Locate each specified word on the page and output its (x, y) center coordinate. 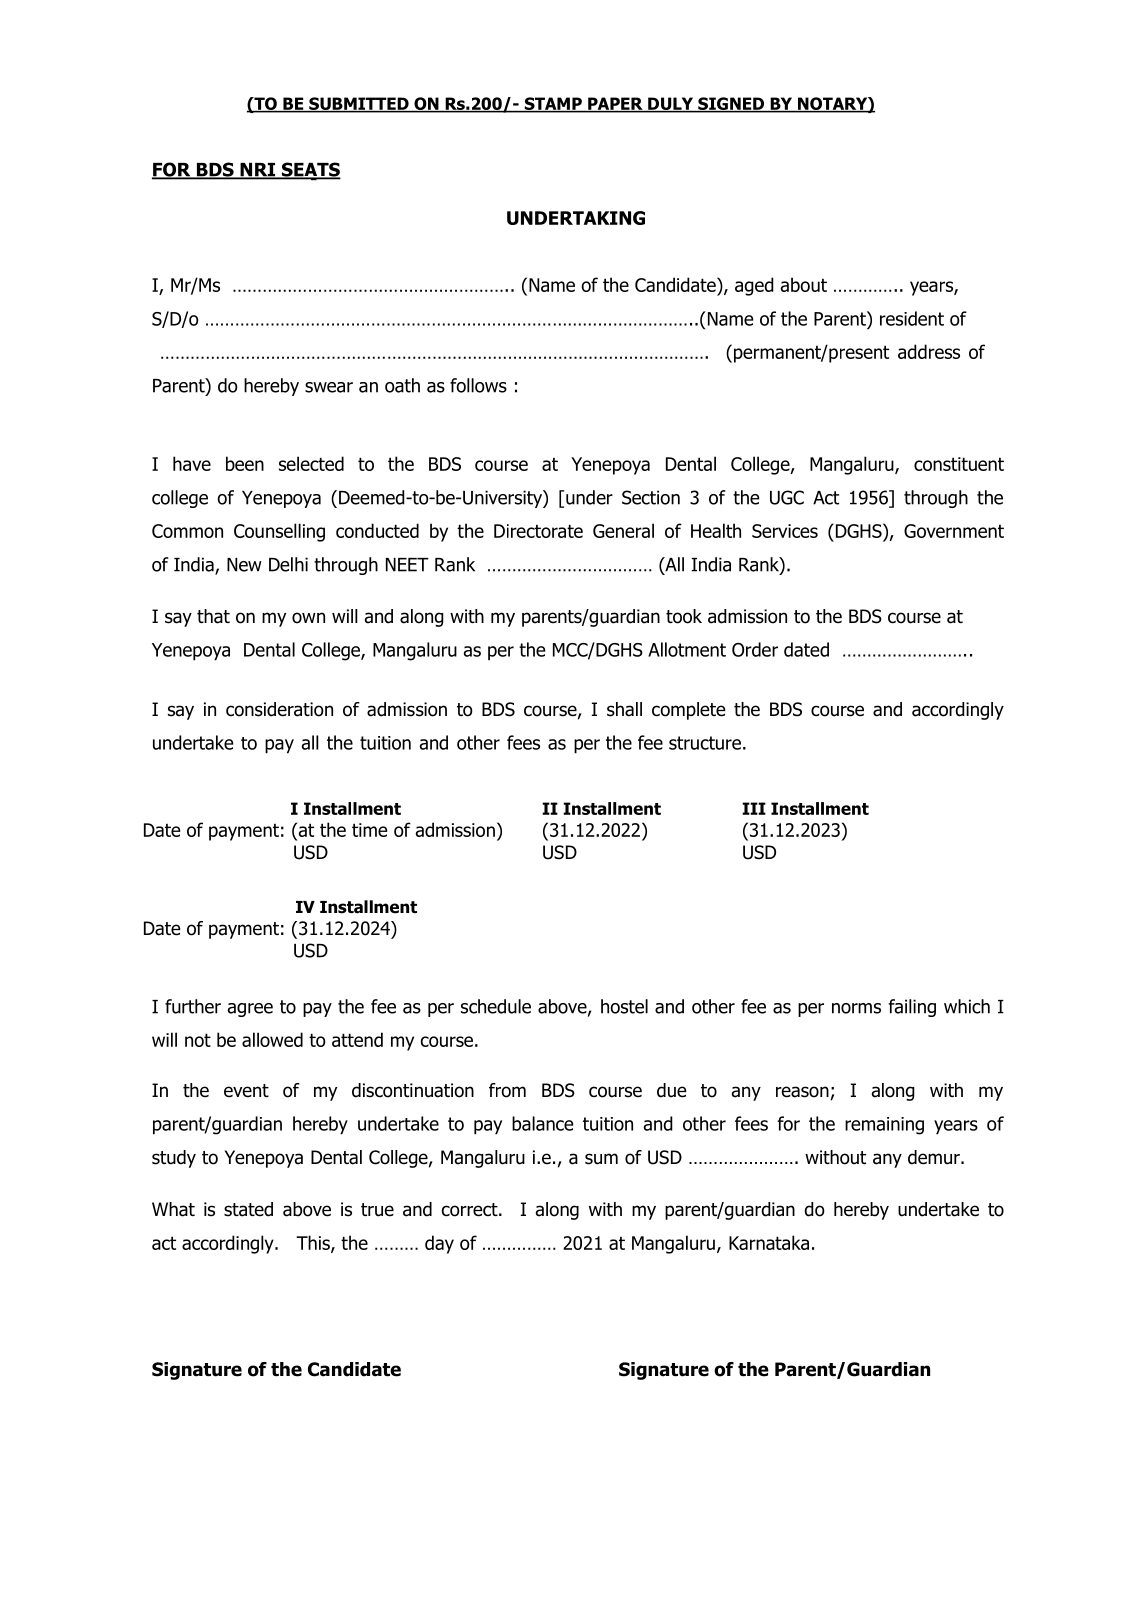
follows (478, 385)
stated (248, 1209)
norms (856, 1008)
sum (601, 1159)
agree (250, 1010)
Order (755, 649)
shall (624, 709)
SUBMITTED (359, 104)
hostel (624, 1006)
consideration (279, 709)
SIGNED (731, 104)
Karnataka (769, 1242)
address (929, 351)
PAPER (615, 104)
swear (329, 387)
